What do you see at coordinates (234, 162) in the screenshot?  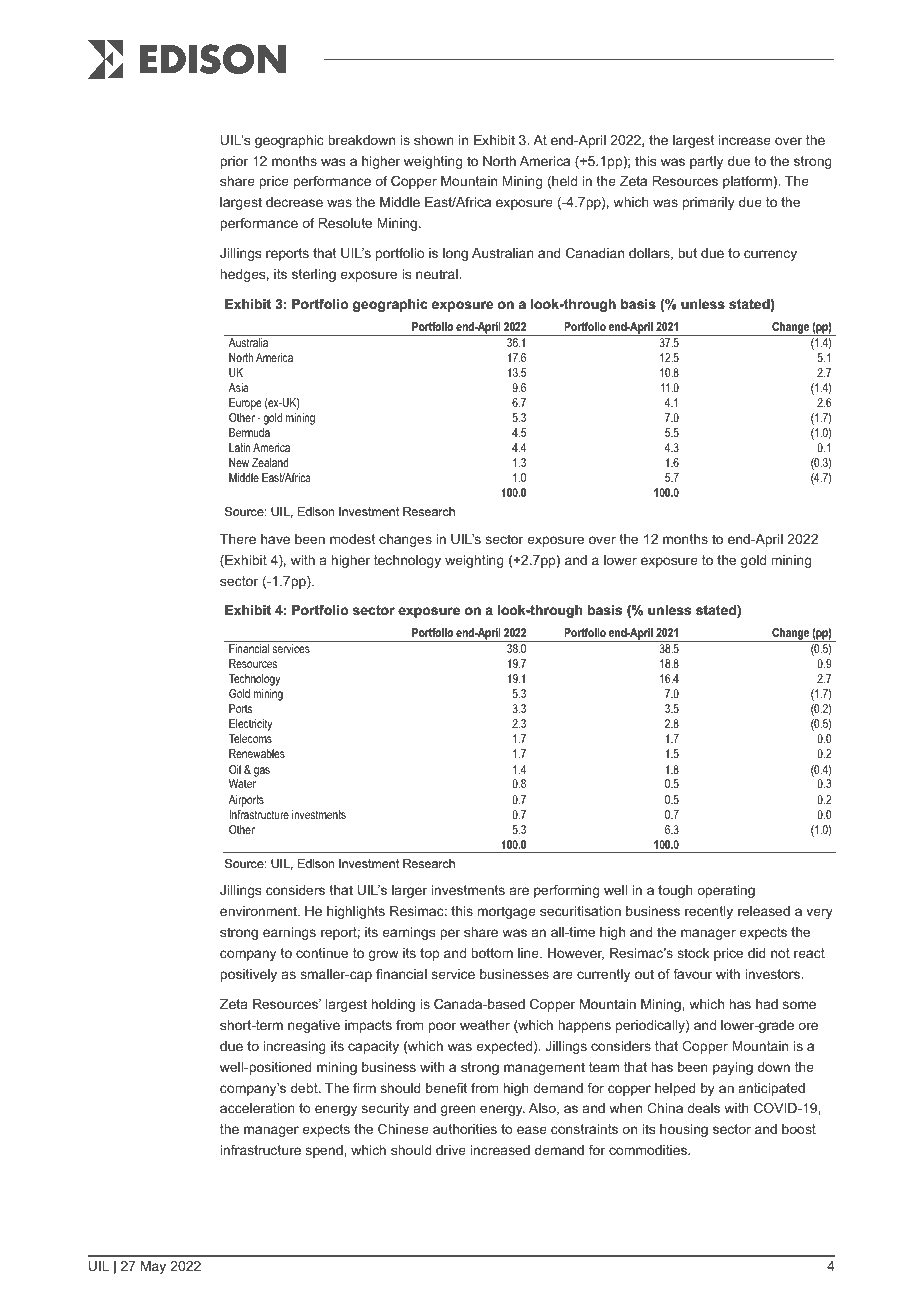 I see `prior` at bounding box center [234, 162].
